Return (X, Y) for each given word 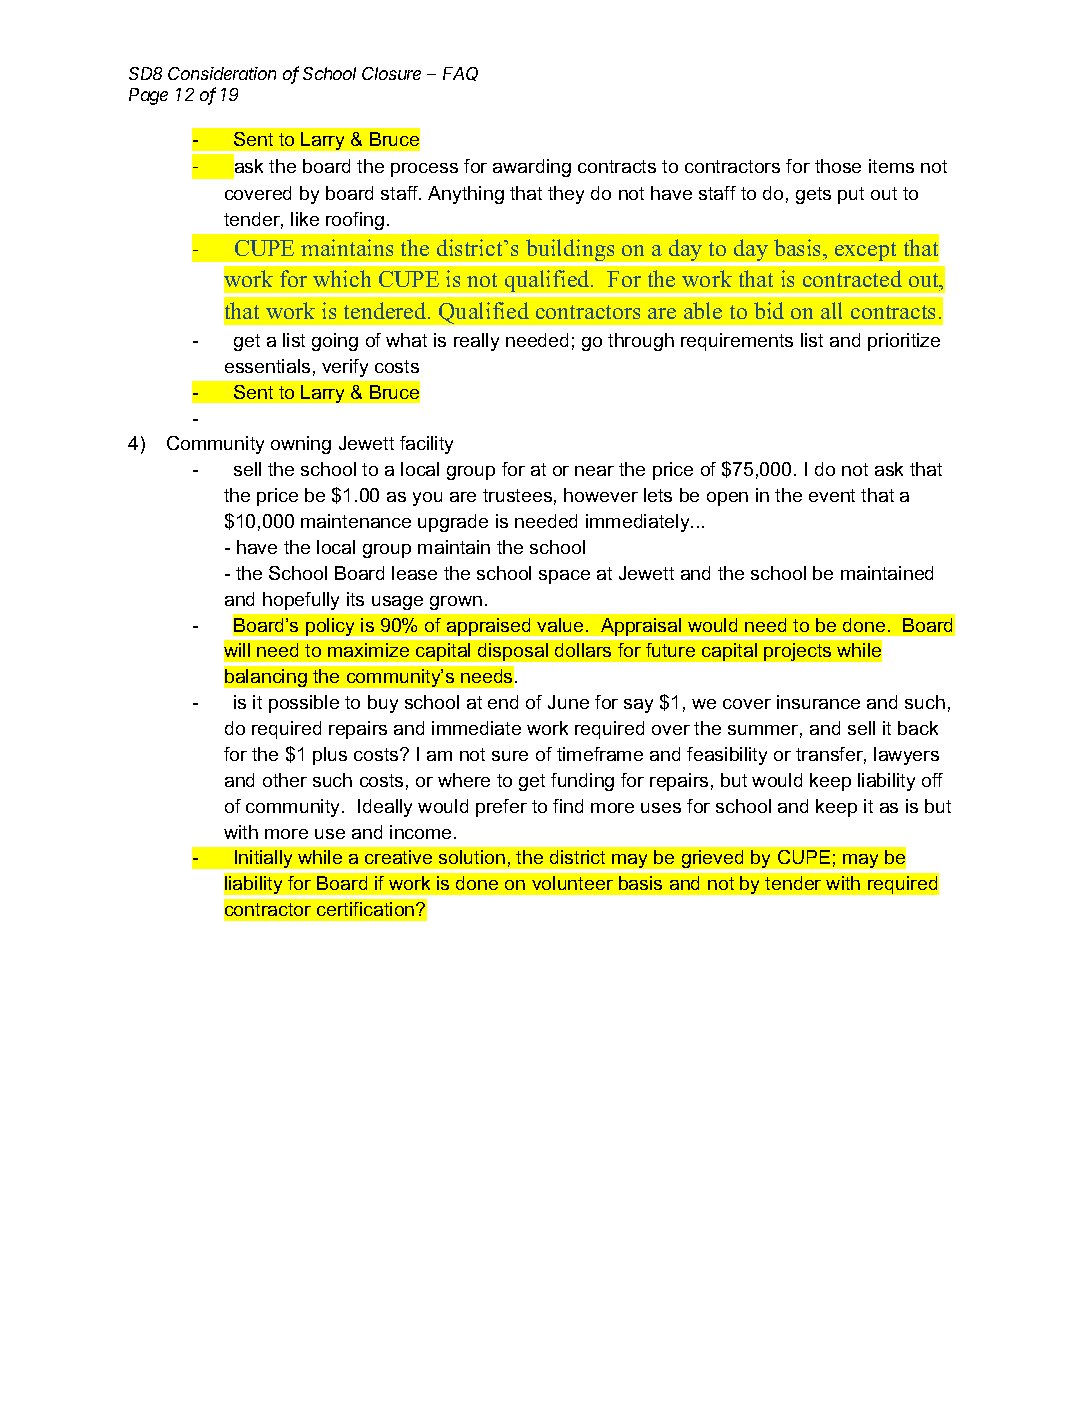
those (838, 166)
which (342, 278)
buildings (570, 250)
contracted (852, 278)
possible (304, 704)
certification (367, 909)
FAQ (460, 74)
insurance (818, 702)
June (568, 702)
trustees (517, 495)
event (832, 495)
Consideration (222, 73)
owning (301, 445)
